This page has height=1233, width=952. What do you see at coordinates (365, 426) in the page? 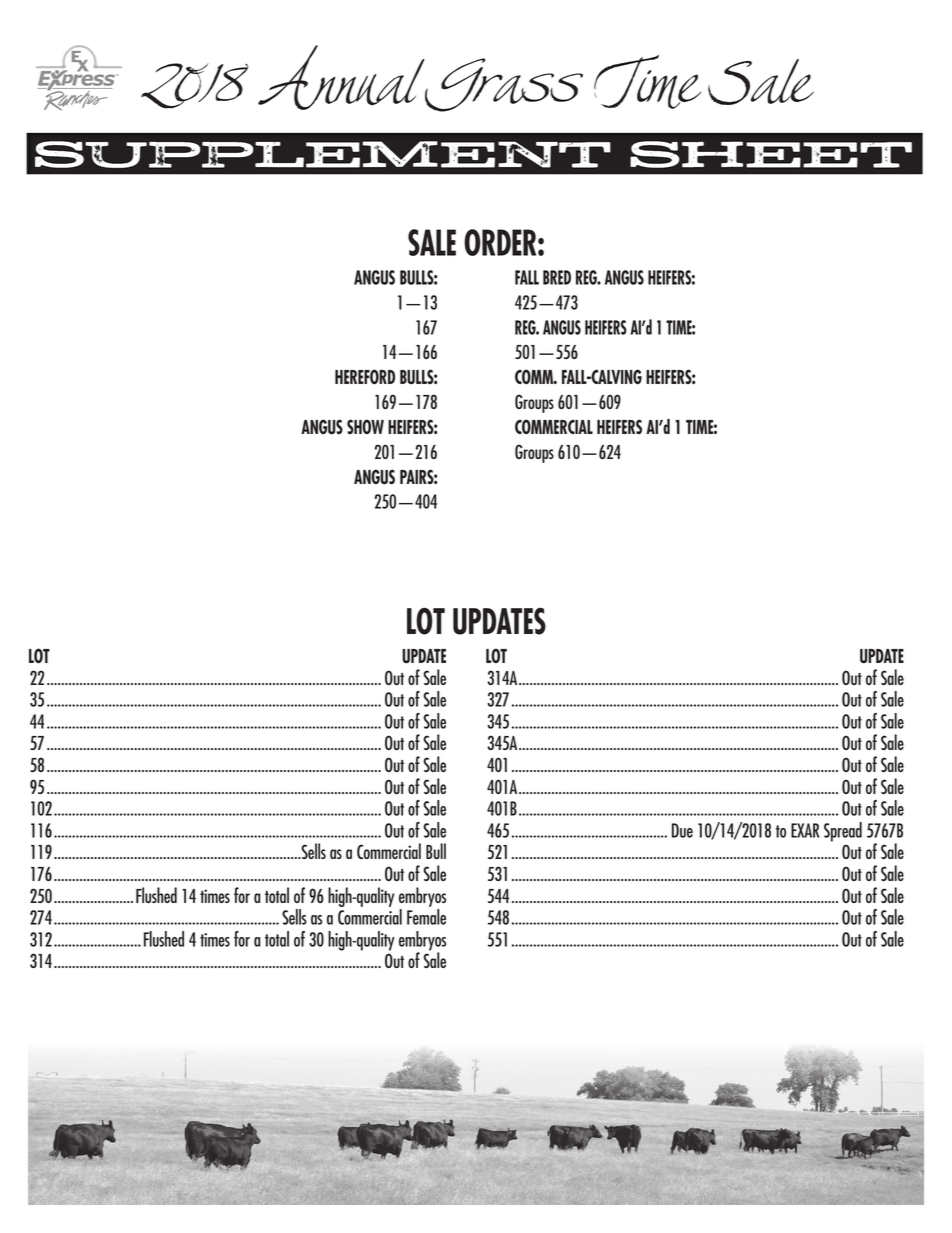
I see `SHOW` at bounding box center [365, 426].
